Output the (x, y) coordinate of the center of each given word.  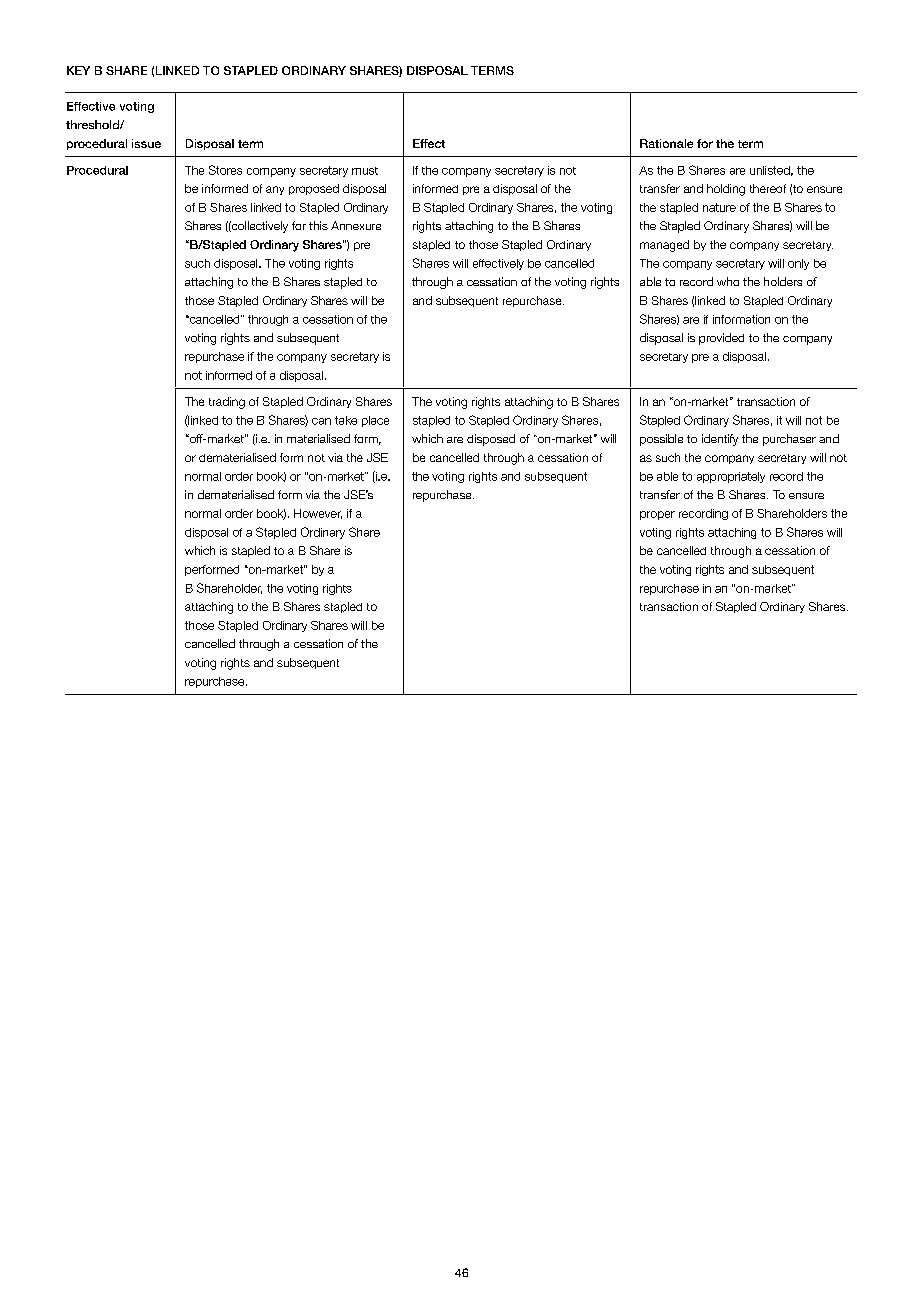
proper (657, 515)
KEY (78, 70)
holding (726, 190)
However (318, 514)
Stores (225, 170)
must (365, 171)
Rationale (666, 143)
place (375, 421)
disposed (491, 440)
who (728, 281)
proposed (314, 189)
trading (227, 403)
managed (664, 246)
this (318, 225)
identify (720, 440)
